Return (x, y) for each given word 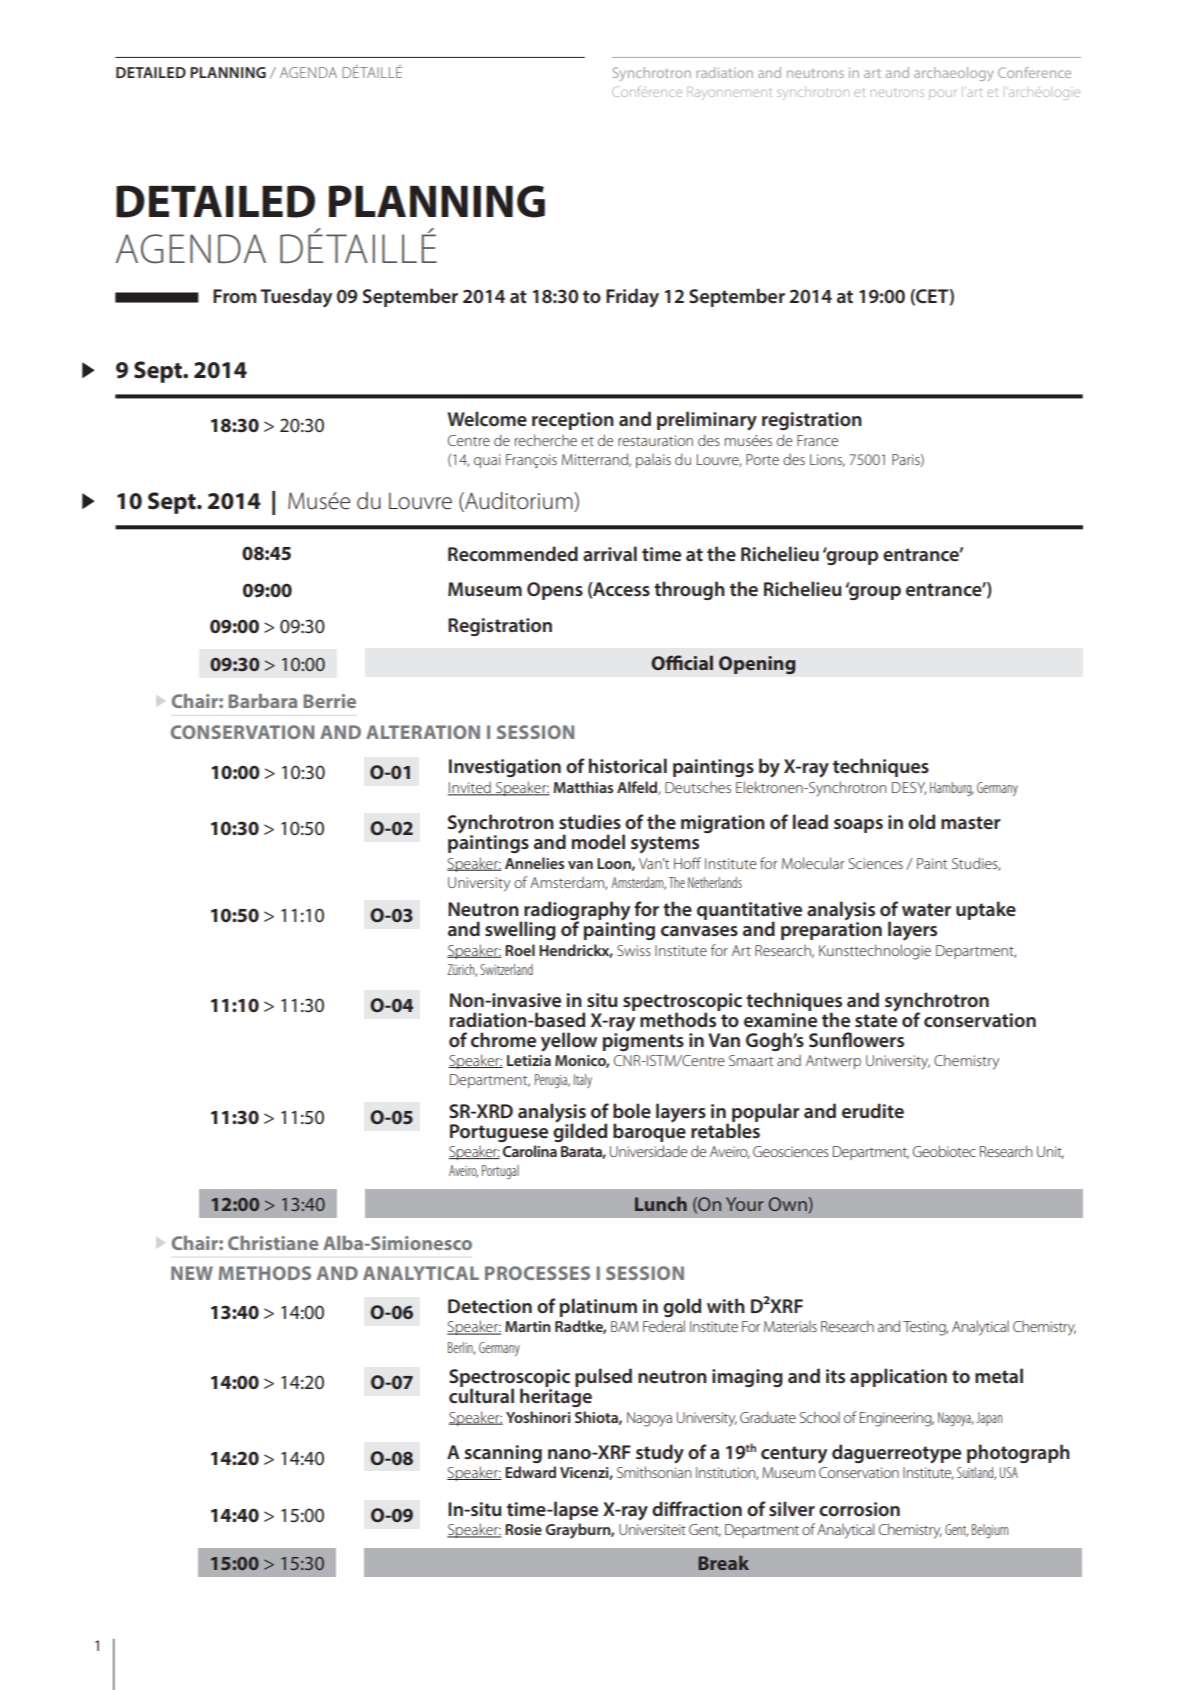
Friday (632, 298)
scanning (503, 1454)
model (598, 841)
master (971, 822)
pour (942, 94)
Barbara (262, 701)
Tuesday (296, 298)
